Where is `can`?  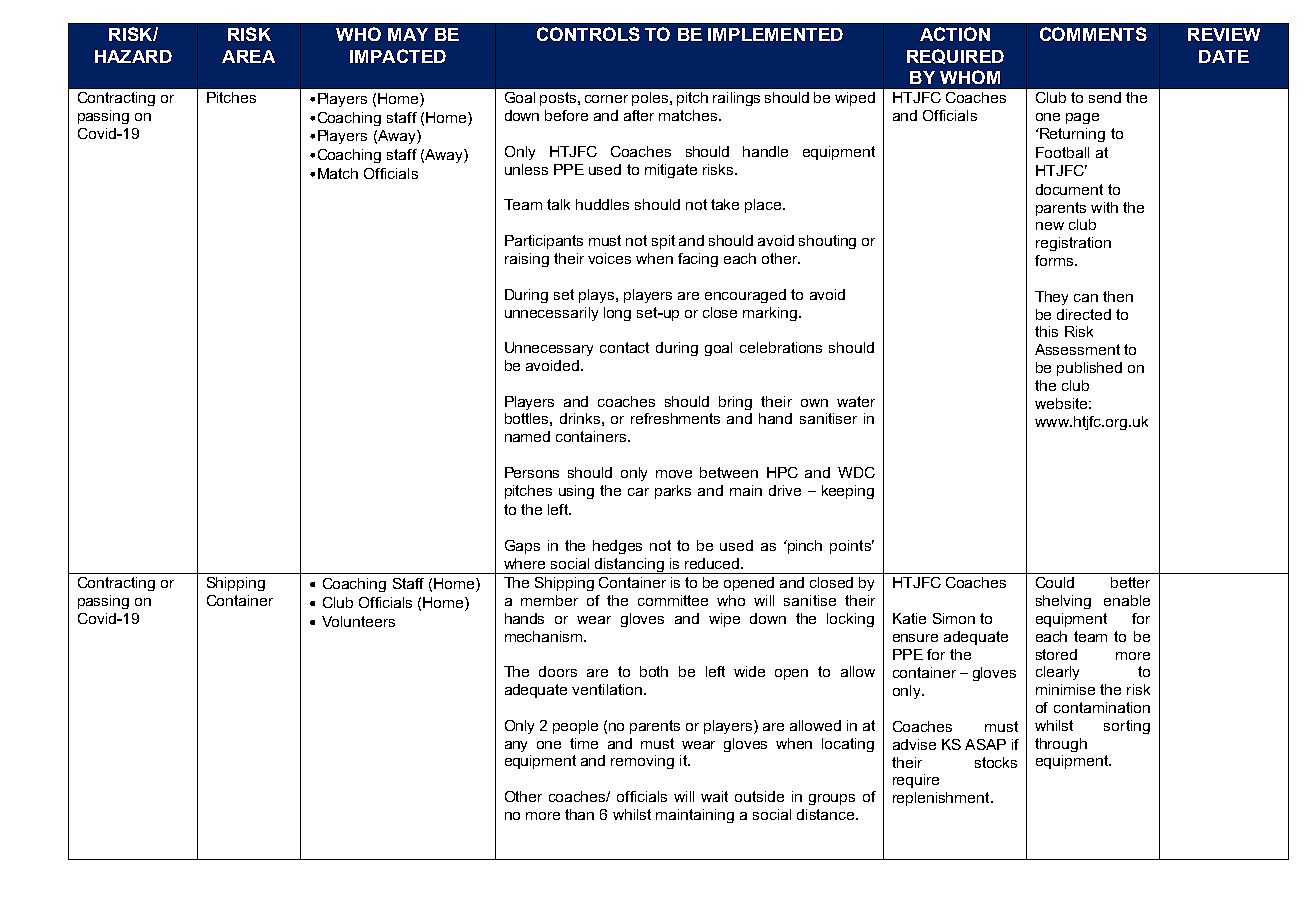 can is located at coordinates (1086, 298).
